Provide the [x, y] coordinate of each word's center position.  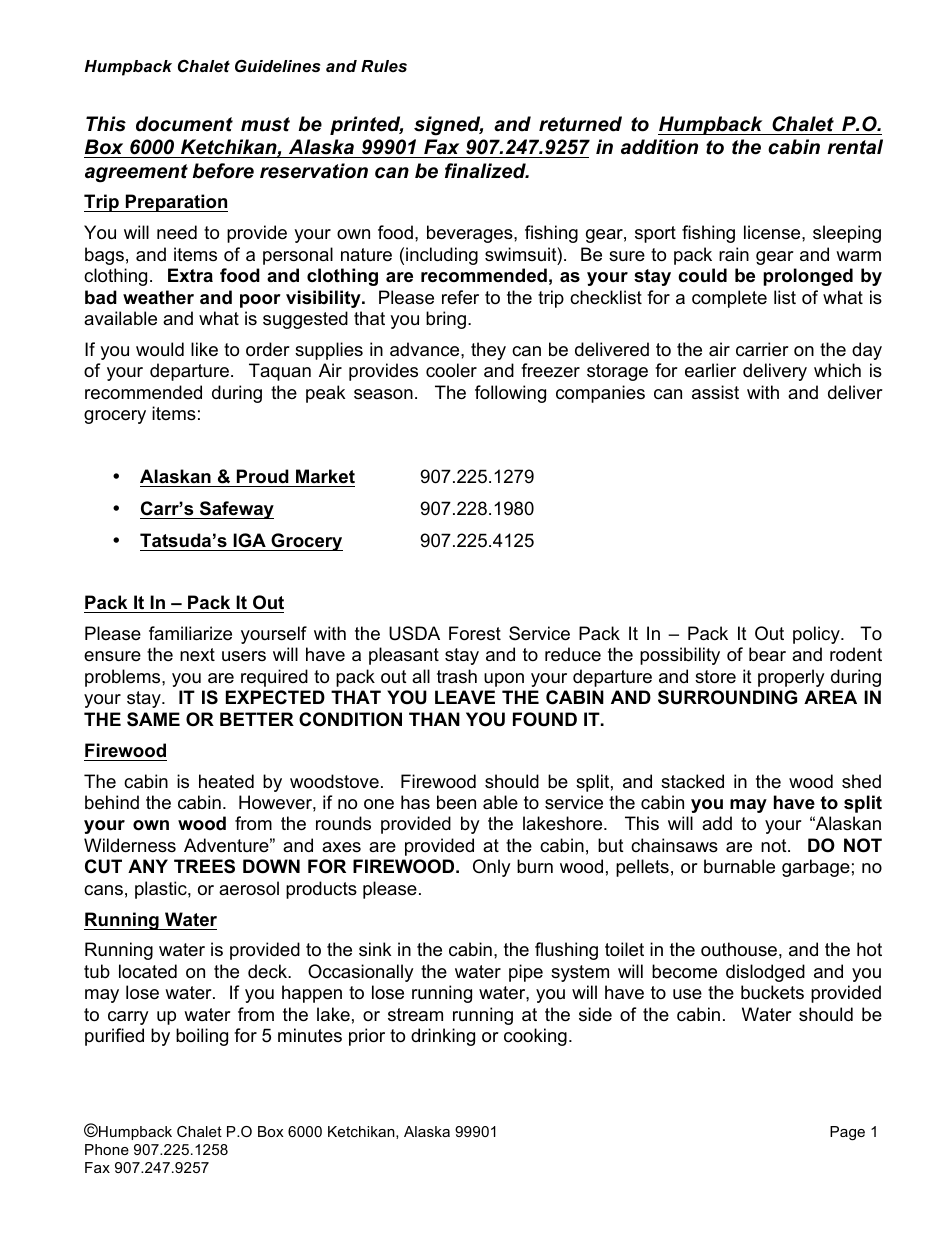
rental [855, 147]
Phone [107, 1149]
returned [580, 124]
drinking [443, 1037]
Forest [475, 633]
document [184, 124]
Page [847, 1133]
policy [817, 635]
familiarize [190, 633]
